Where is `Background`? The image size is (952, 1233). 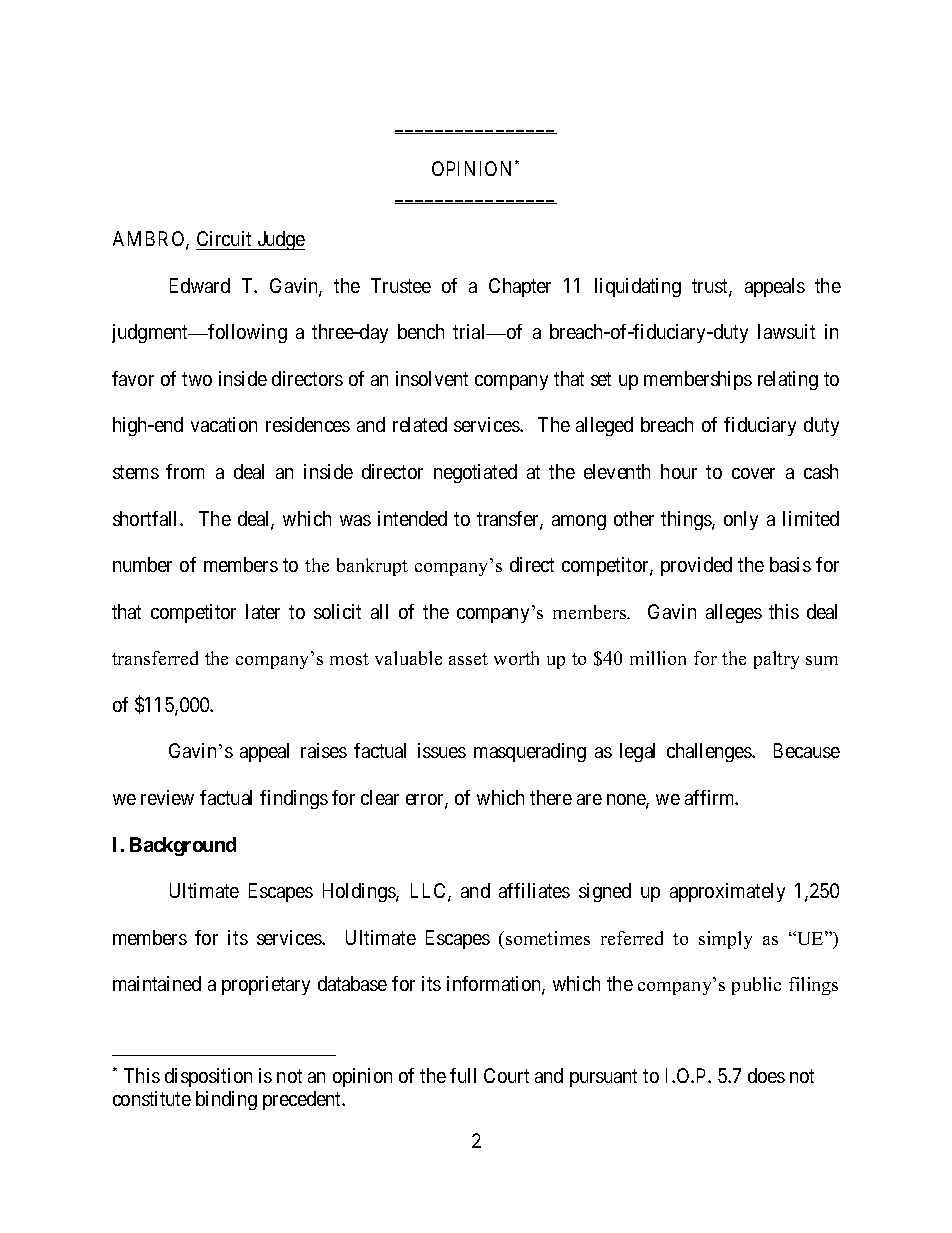 Background is located at coordinates (183, 846).
